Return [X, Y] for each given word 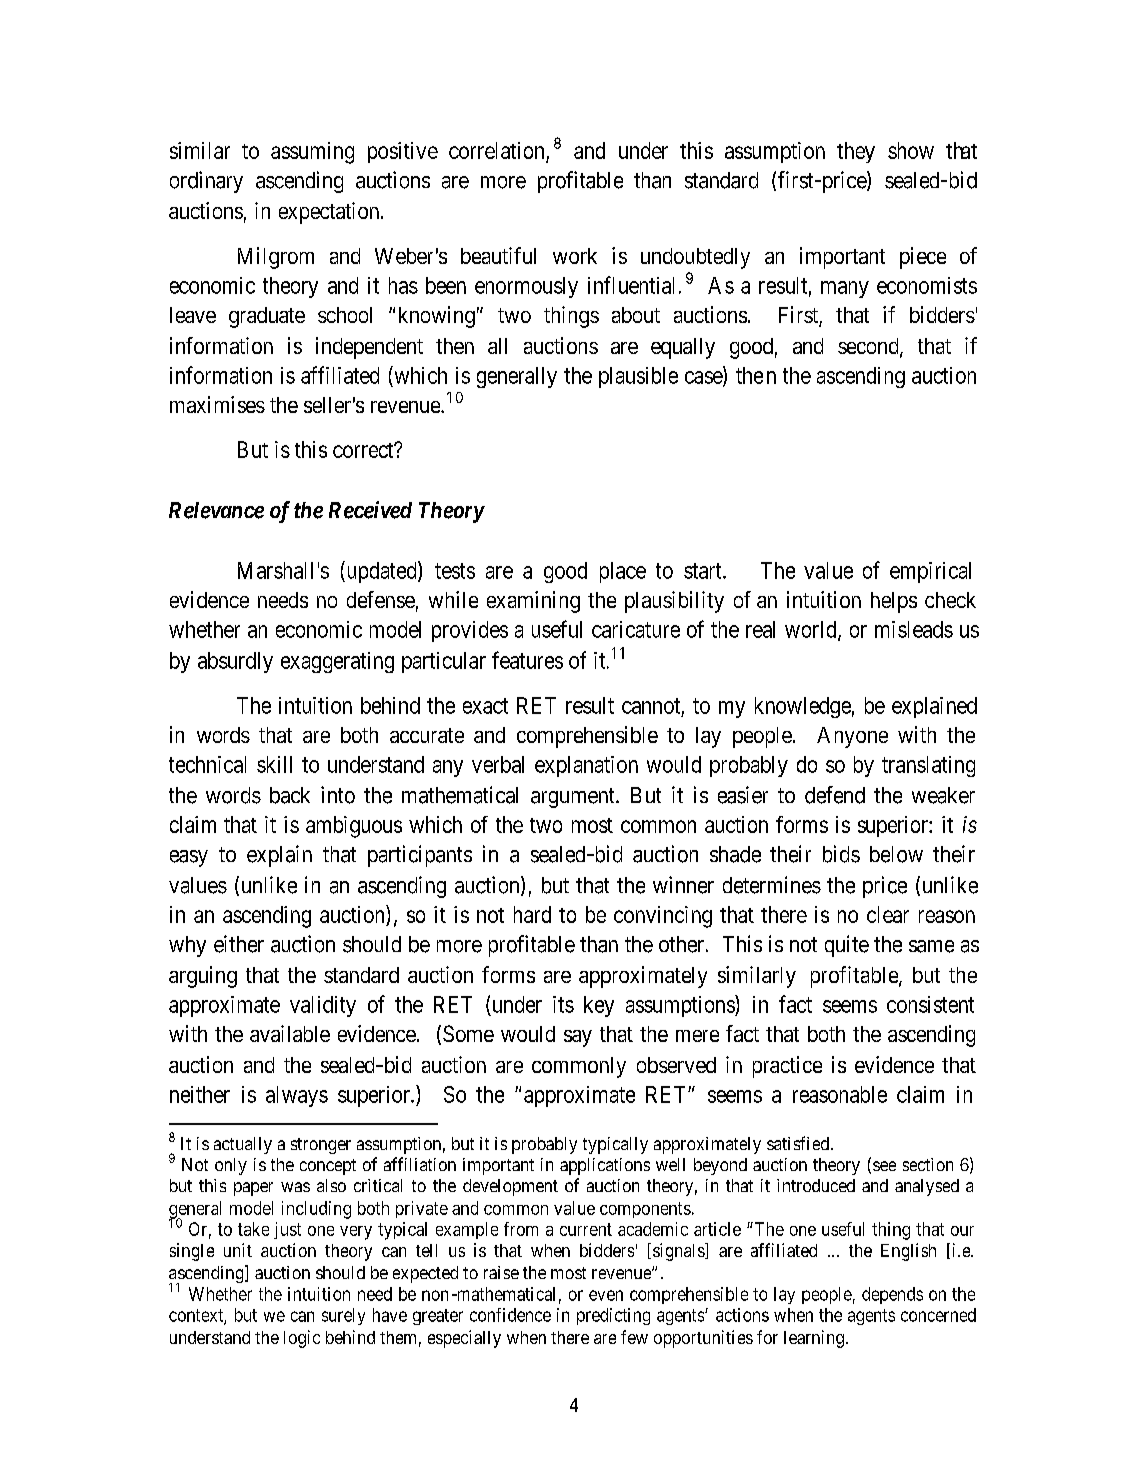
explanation [586, 766]
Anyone [852, 737]
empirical [930, 572]
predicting [613, 1316]
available [290, 1033]
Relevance [216, 510]
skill [274, 764]
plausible [638, 377]
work [575, 256]
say [578, 1038]
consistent [930, 1004]
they [856, 152]
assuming [312, 153]
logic [302, 1339]
